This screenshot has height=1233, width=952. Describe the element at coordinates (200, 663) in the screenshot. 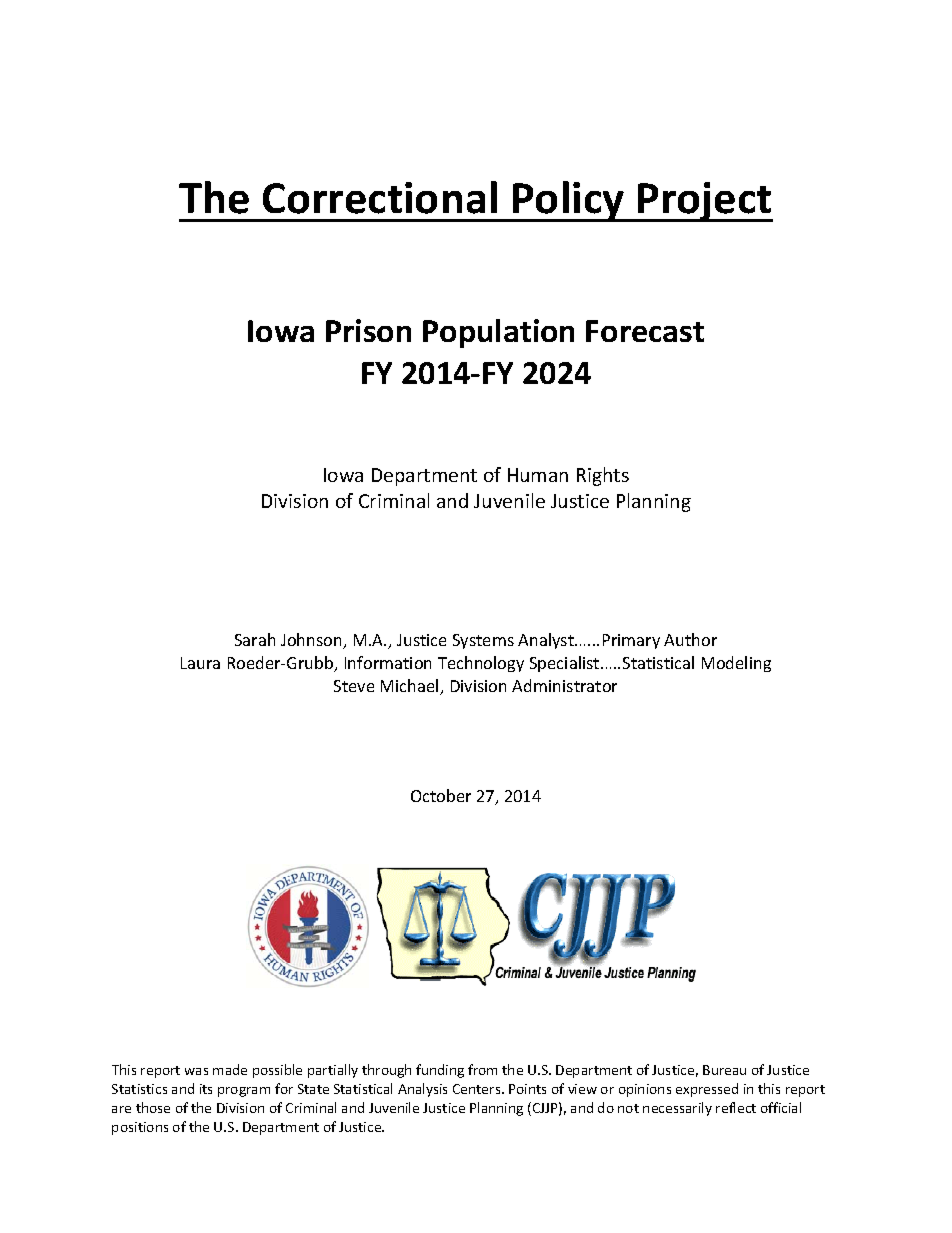

I see `Laura` at that location.
